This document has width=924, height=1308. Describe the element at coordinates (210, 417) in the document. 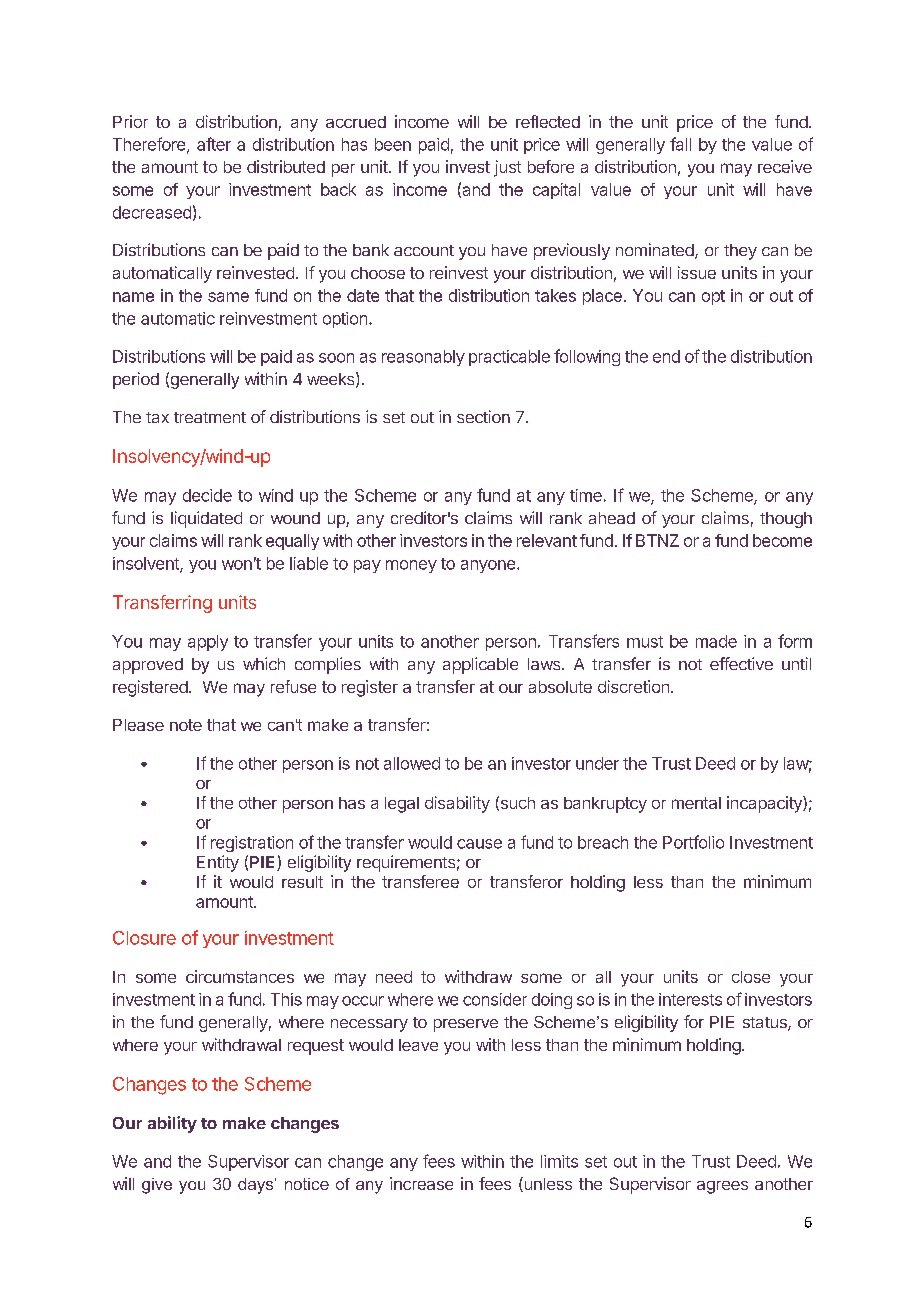

I see `treatment` at that location.
